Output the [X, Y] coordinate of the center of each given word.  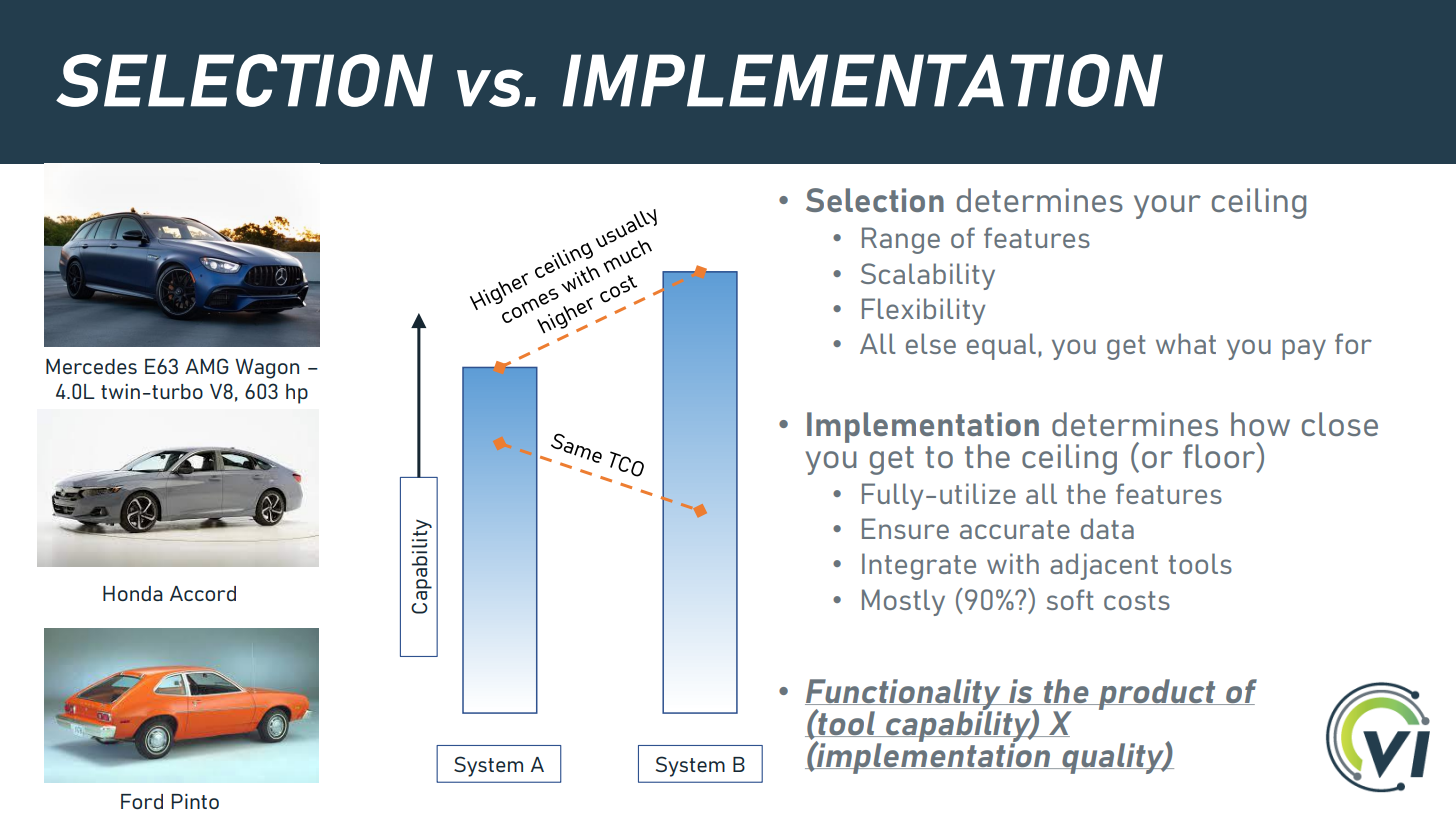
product [1157, 694]
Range [901, 240]
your [1167, 207]
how [1260, 424]
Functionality [904, 696]
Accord [203, 593]
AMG [207, 366]
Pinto [195, 801]
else [931, 343]
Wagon [267, 369]
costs [1137, 600]
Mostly [903, 602]
